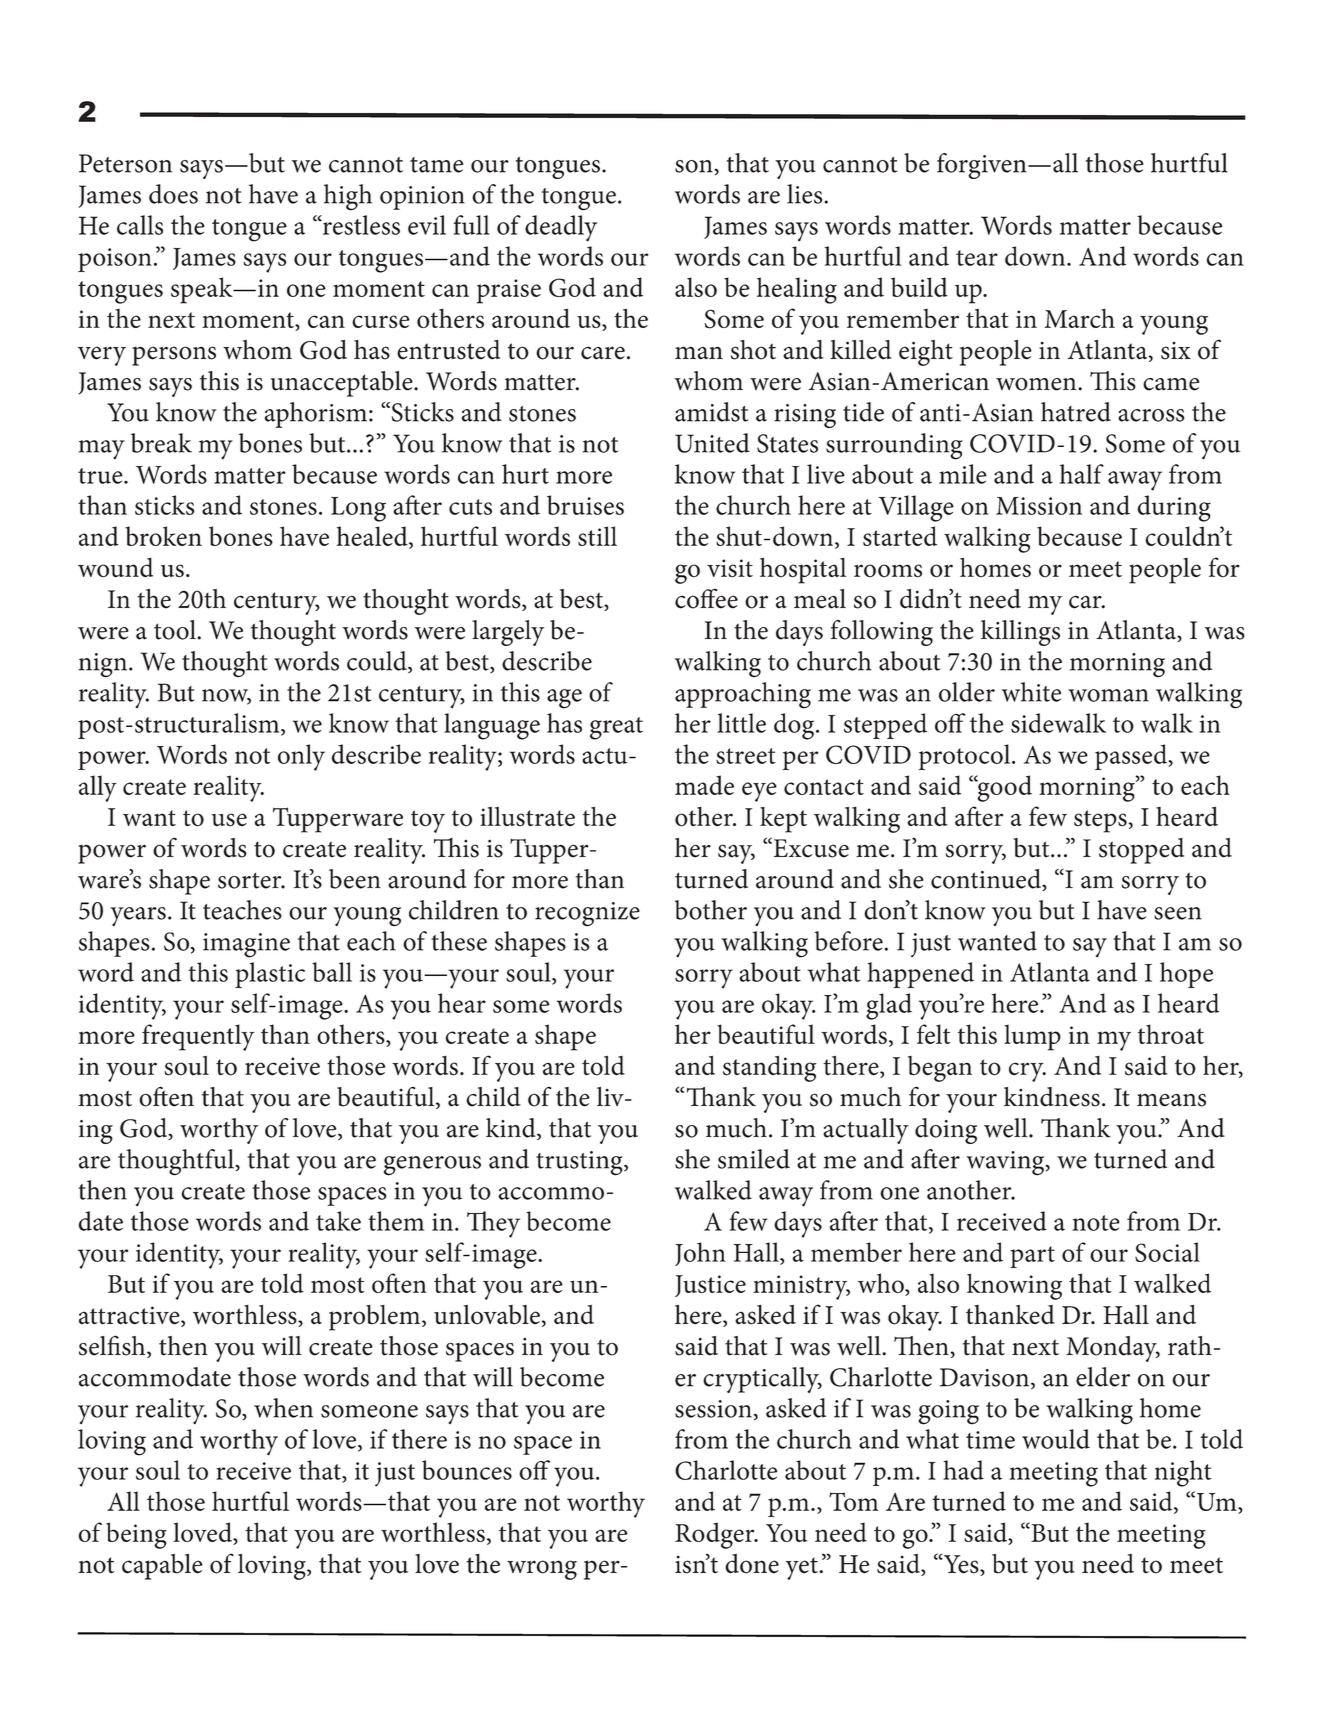 This screenshot has height=1712, width=1323. What do you see at coordinates (987, 880) in the screenshot?
I see `continued` at bounding box center [987, 880].
